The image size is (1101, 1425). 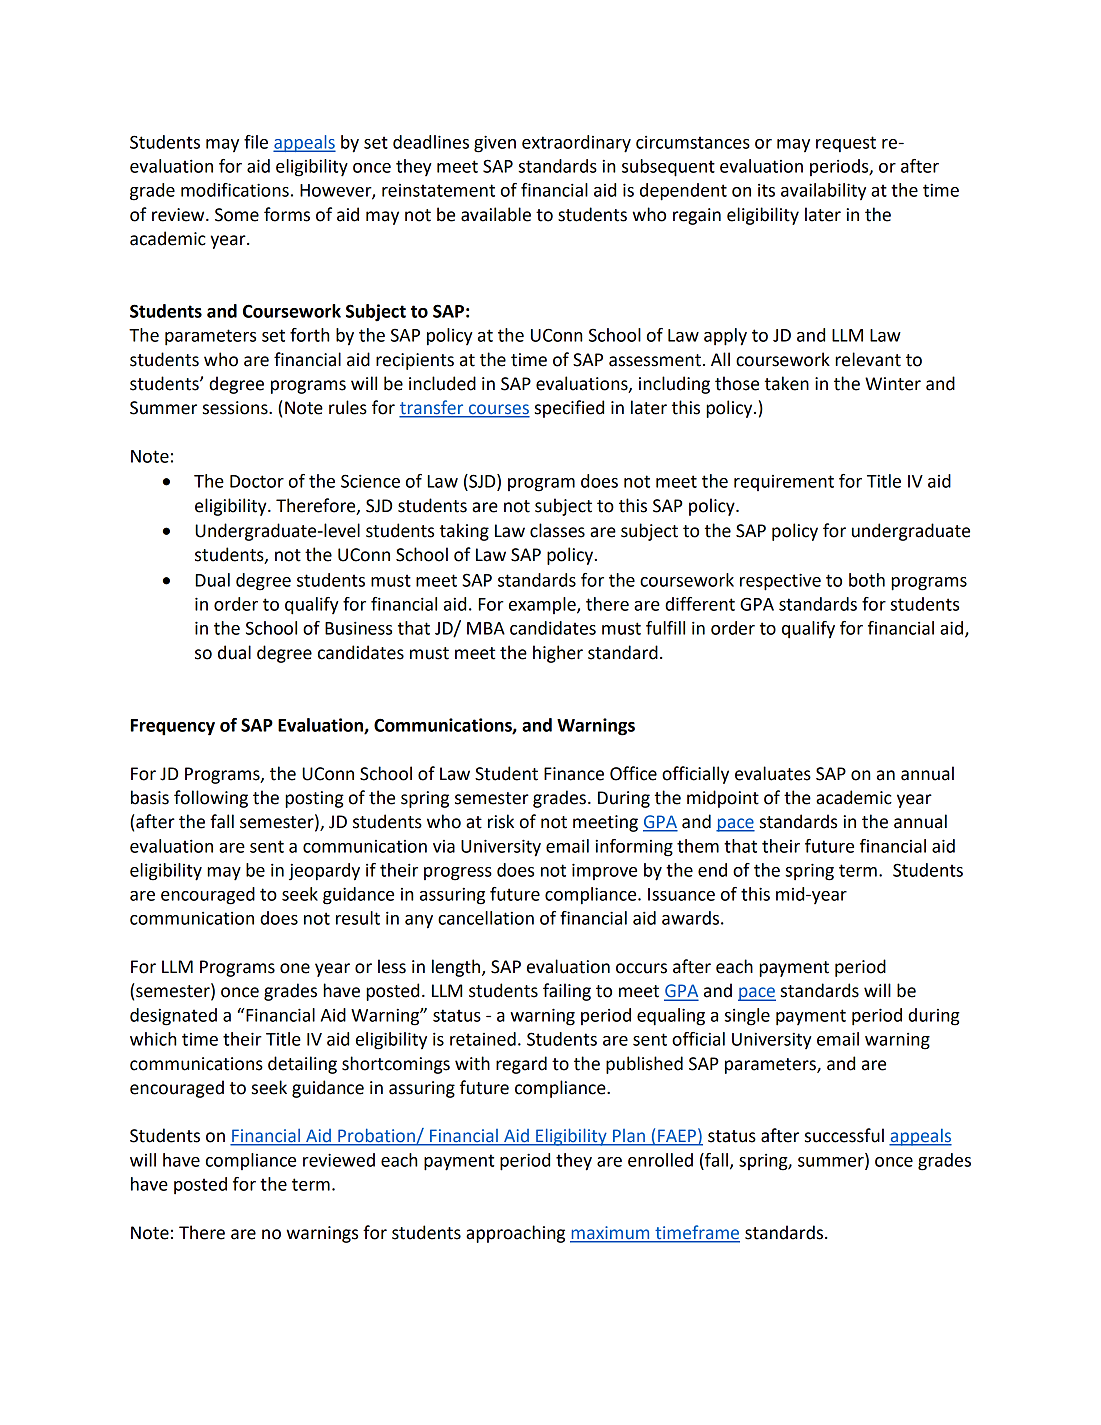 What do you see at coordinates (515, 1234) in the page?
I see `approaching` at bounding box center [515, 1234].
